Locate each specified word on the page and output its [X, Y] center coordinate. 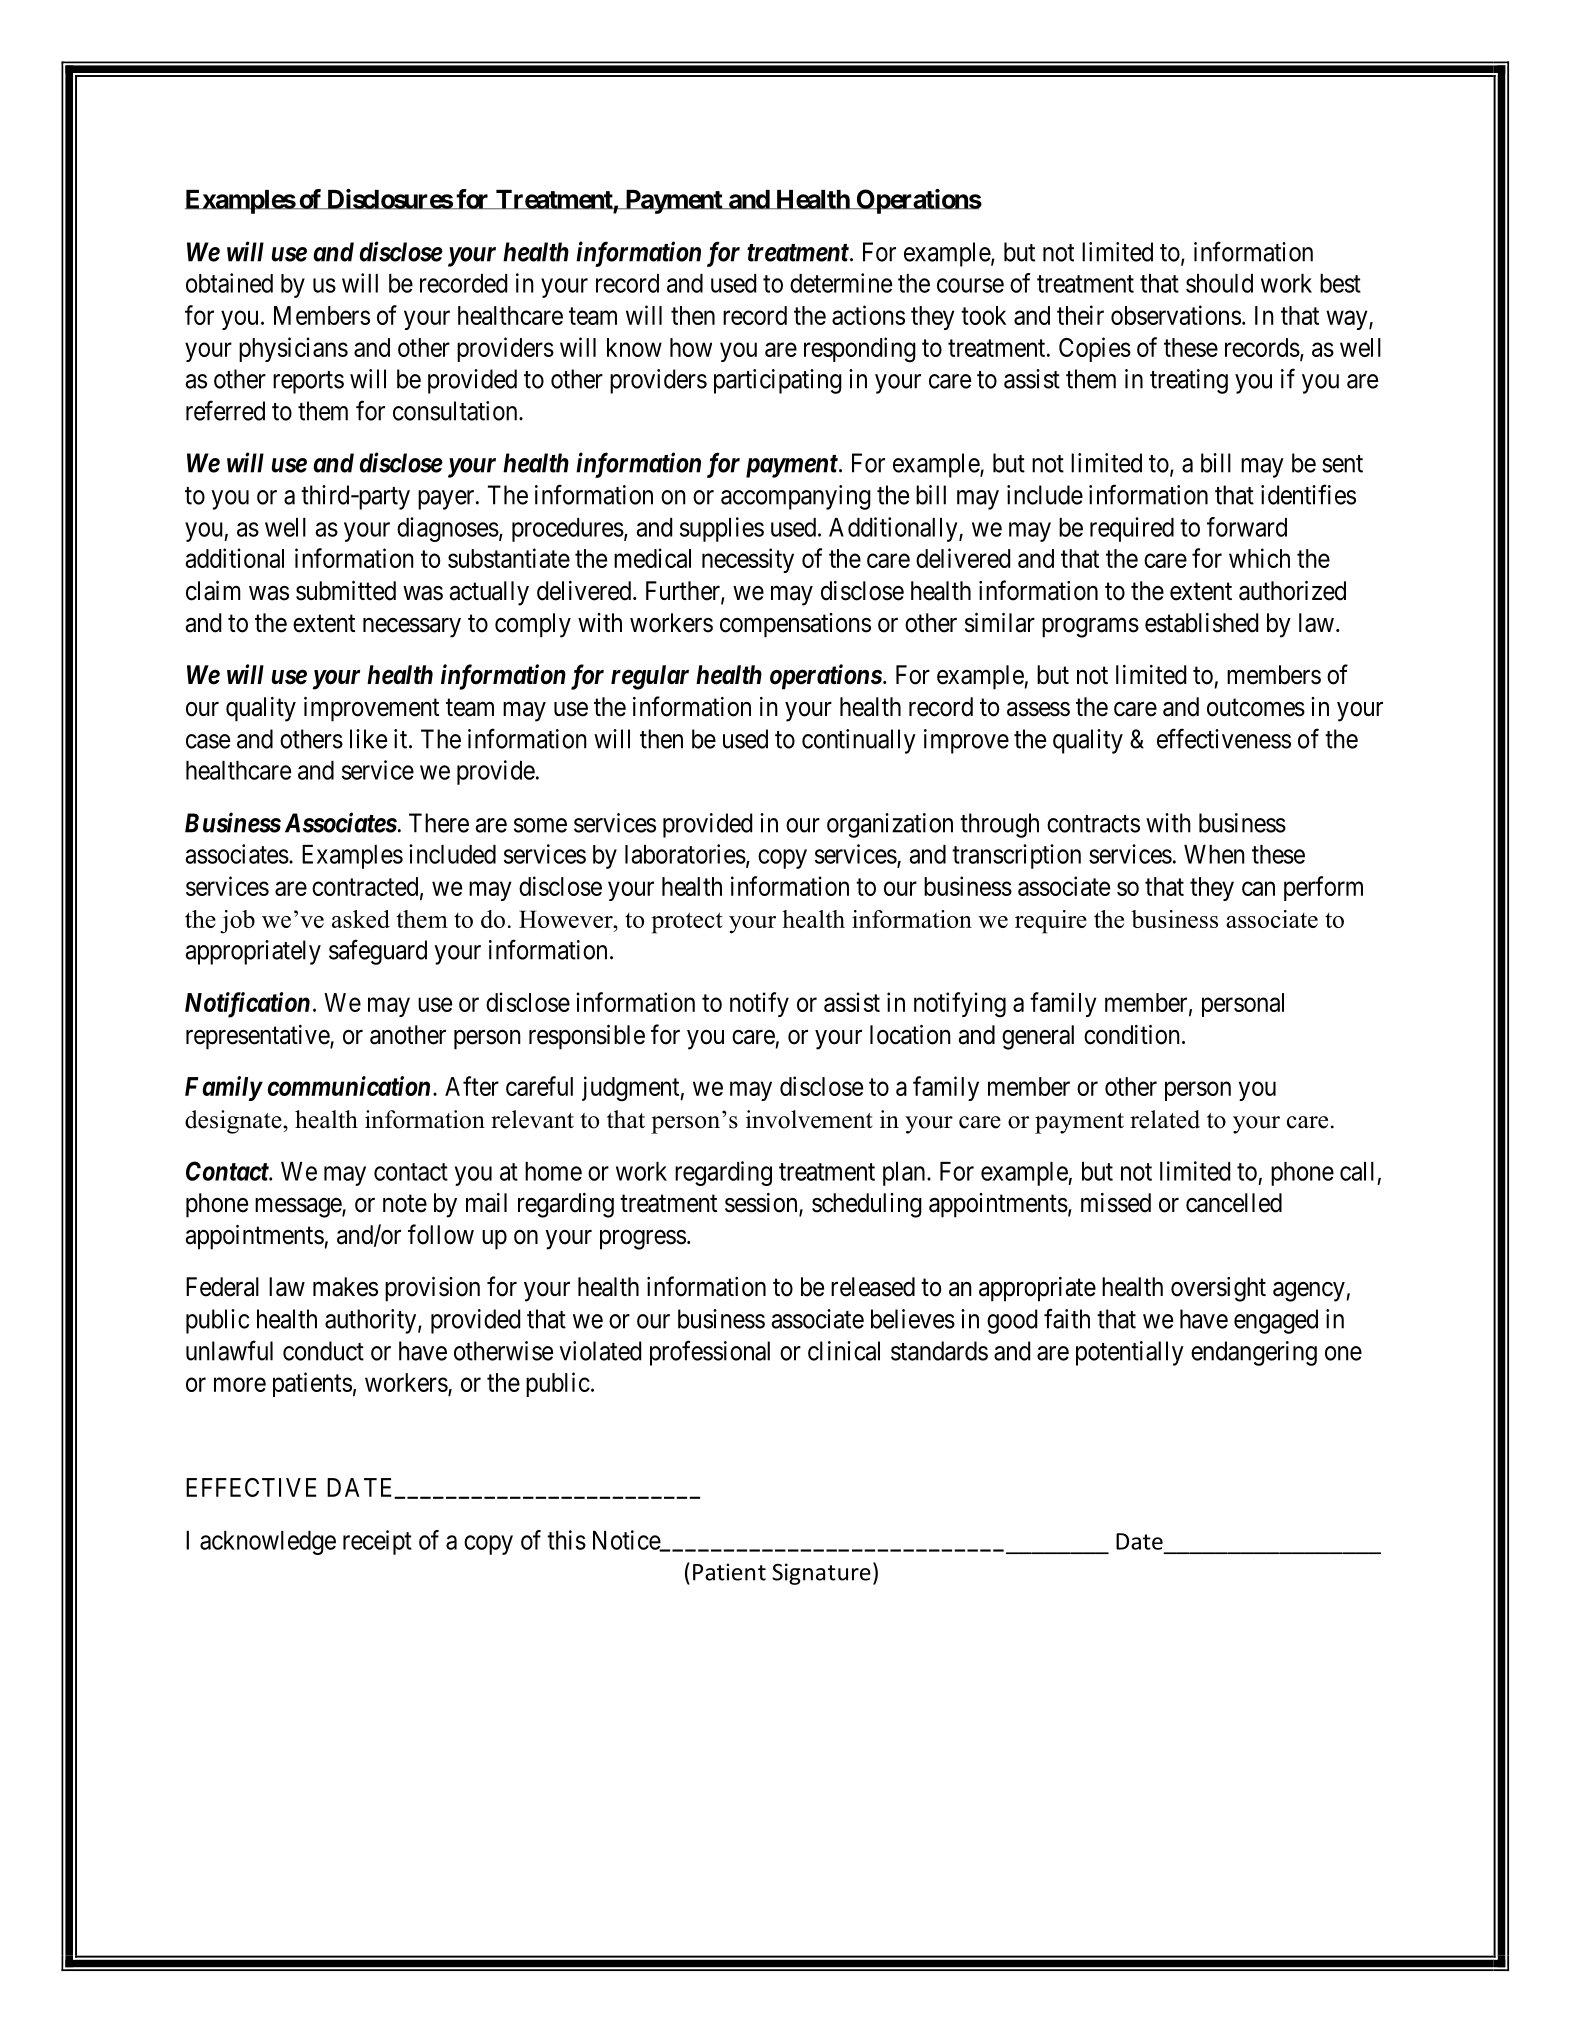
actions [868, 315]
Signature [821, 1574]
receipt [377, 1542]
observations [1176, 315]
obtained [229, 283]
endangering [1254, 1353]
